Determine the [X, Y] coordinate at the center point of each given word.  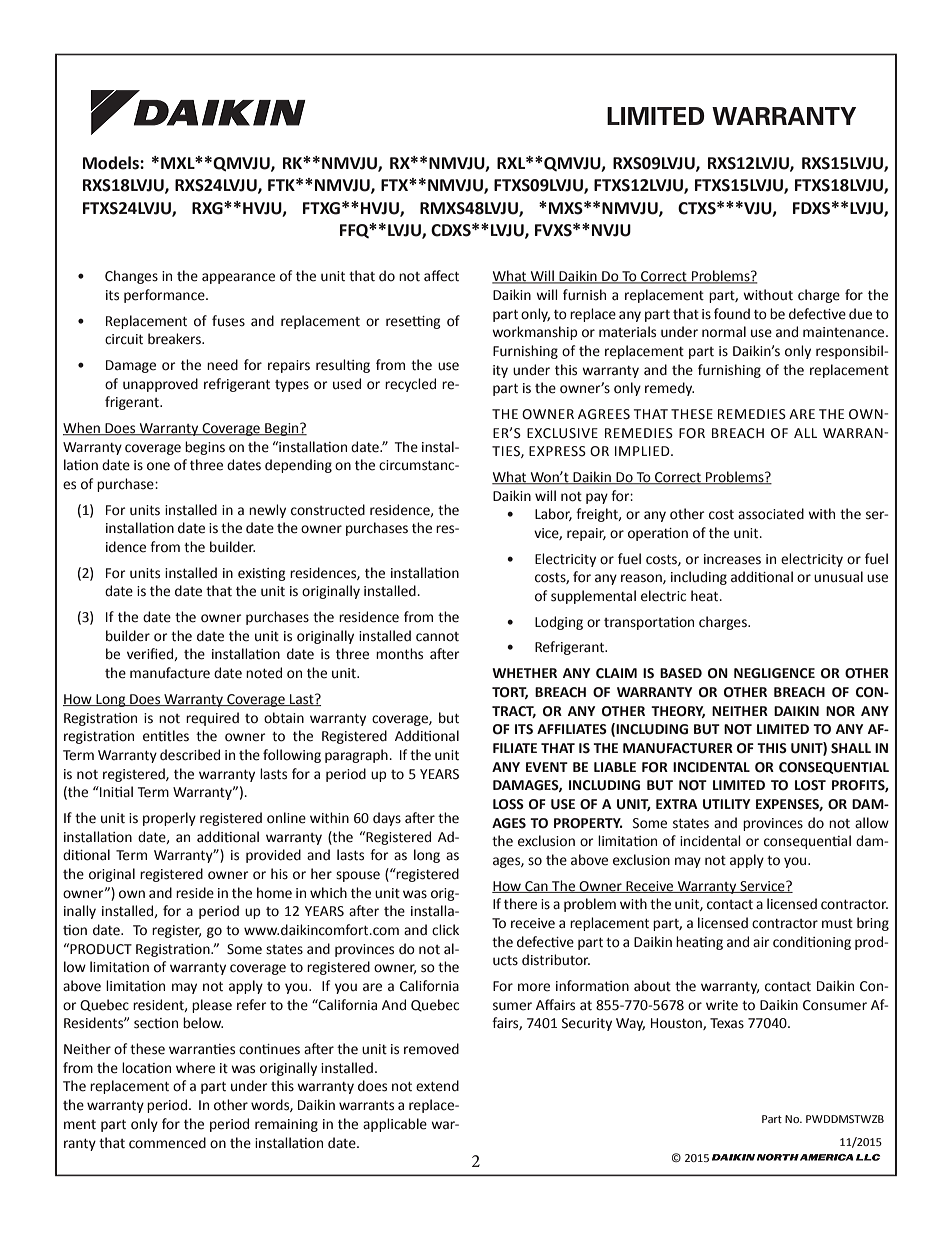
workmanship [535, 333]
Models [112, 163]
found [732, 314]
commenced [167, 1143]
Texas [727, 1023]
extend [437, 1086]
